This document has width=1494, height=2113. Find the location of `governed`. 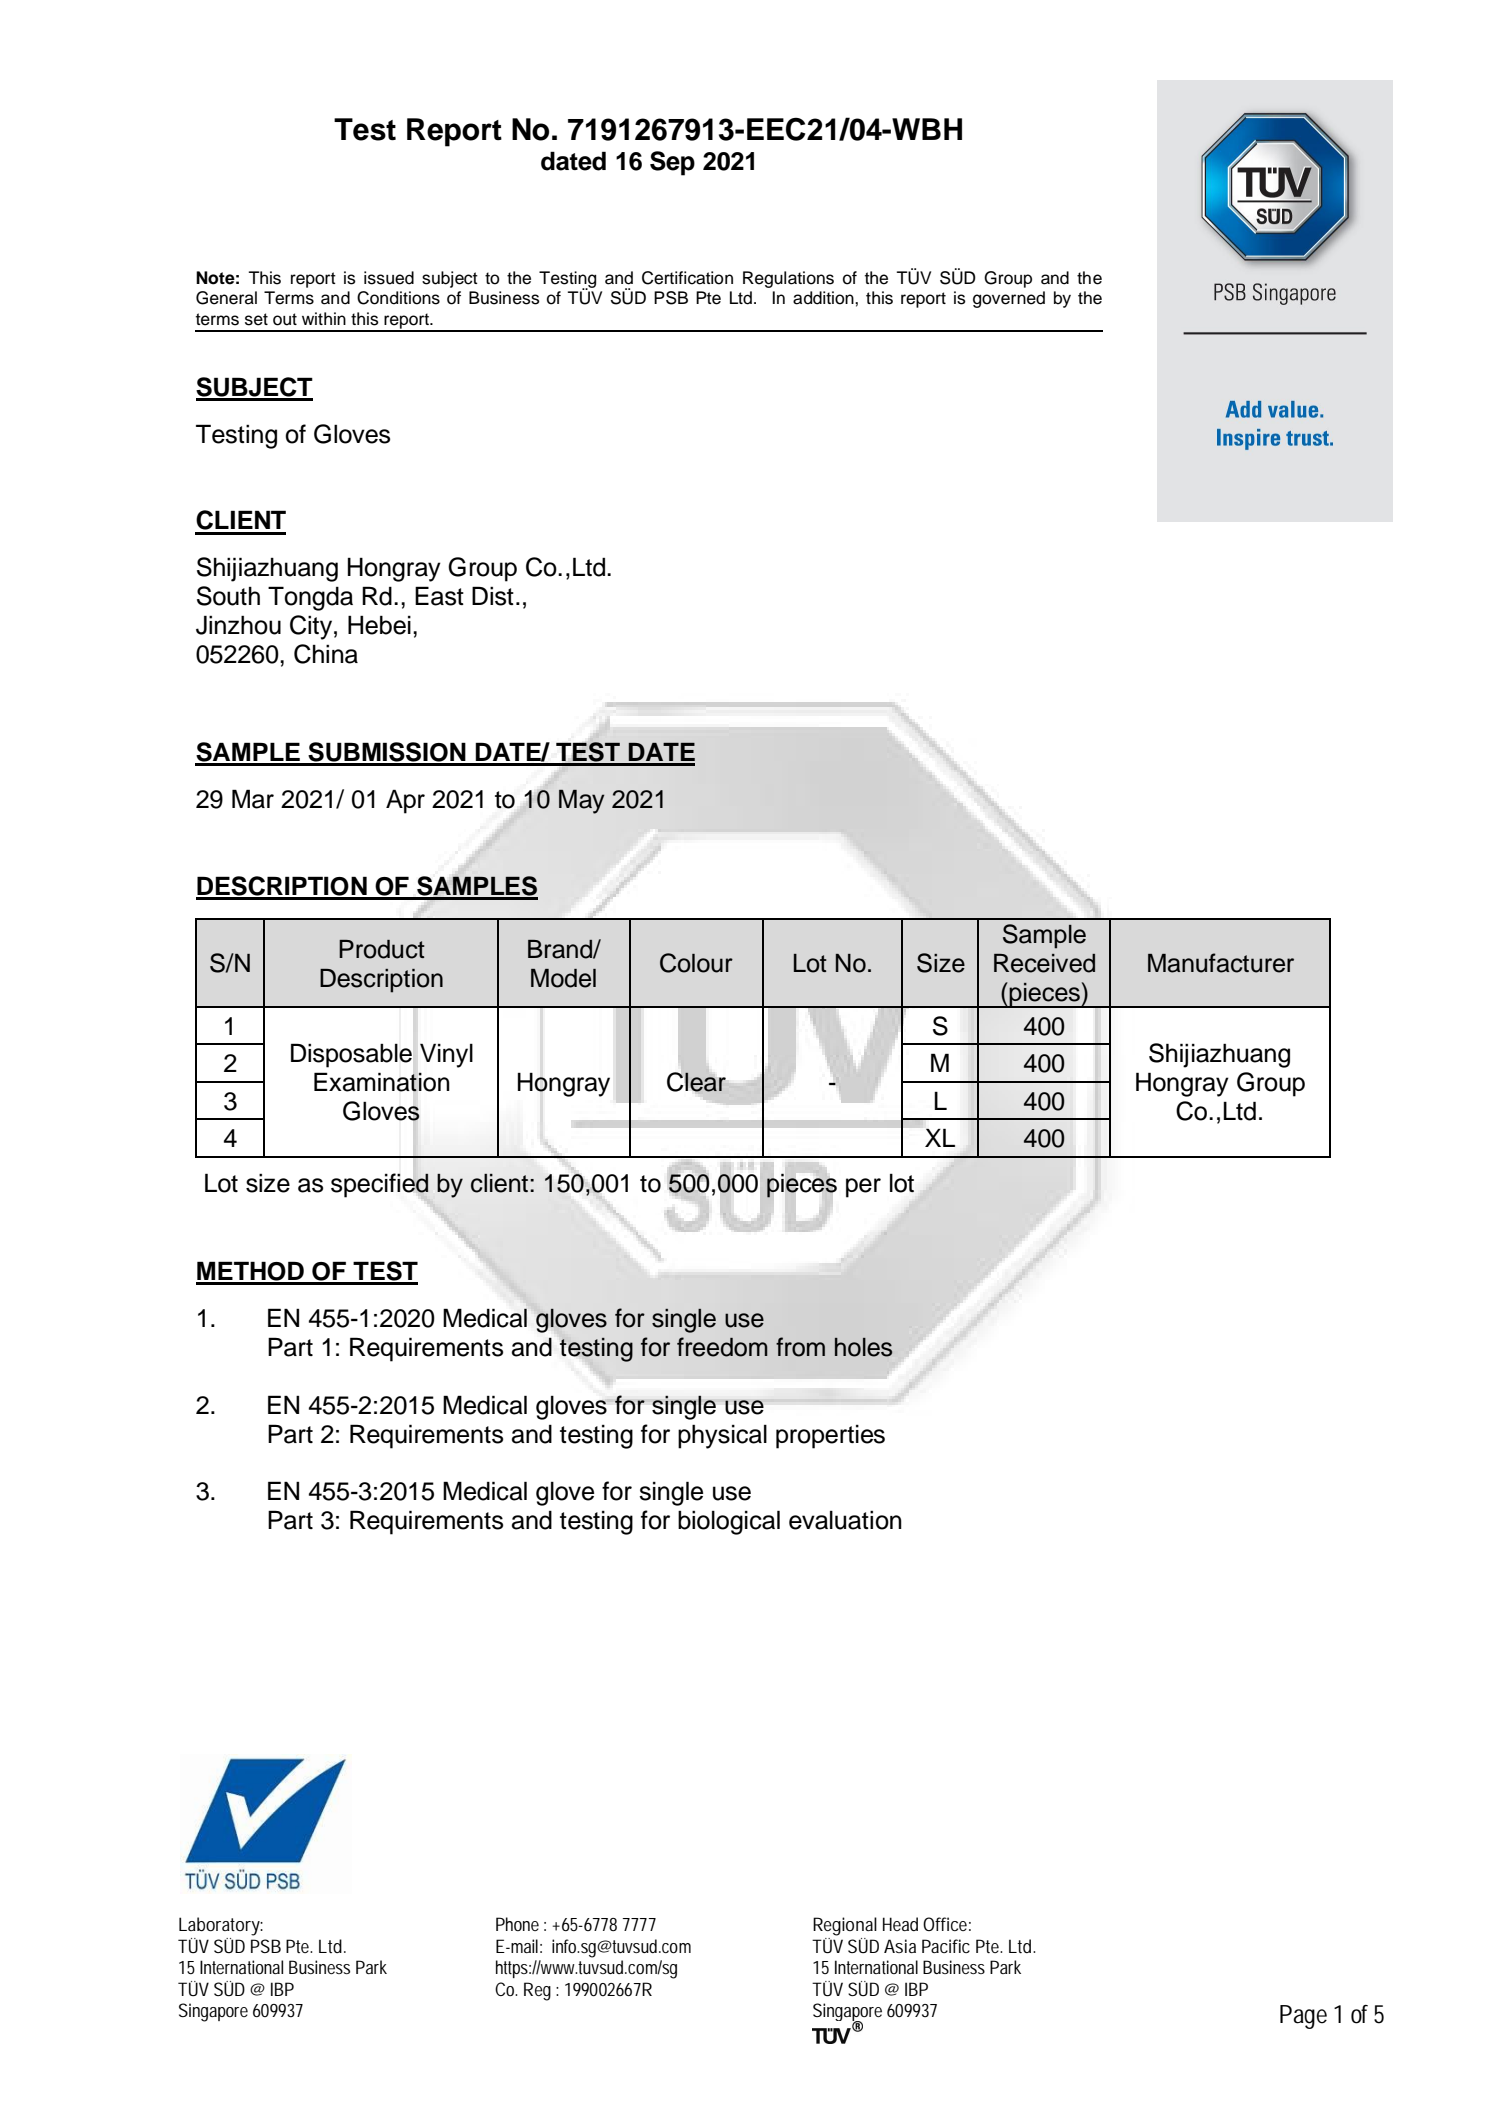

governed is located at coordinates (1009, 299).
